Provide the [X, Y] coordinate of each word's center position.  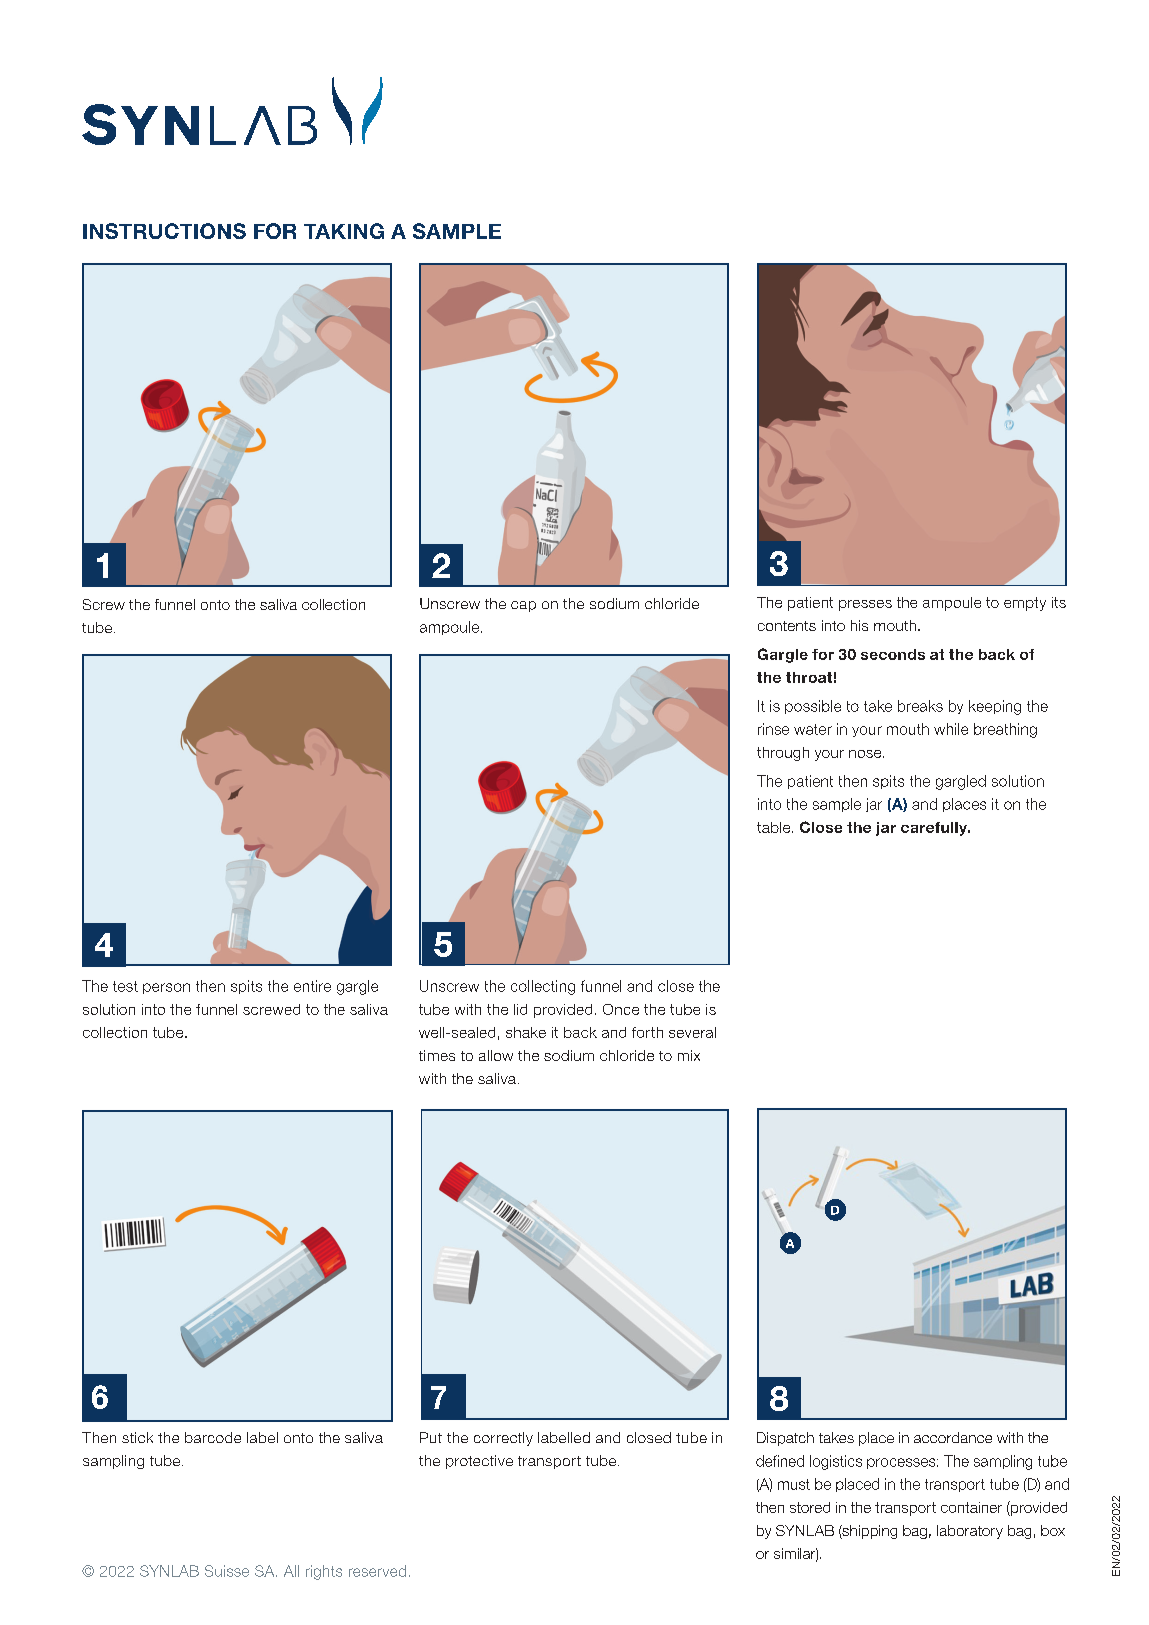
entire [312, 986]
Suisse [227, 1571]
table [775, 827]
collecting [543, 987]
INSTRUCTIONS [164, 231]
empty [1025, 604]
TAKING [344, 231]
